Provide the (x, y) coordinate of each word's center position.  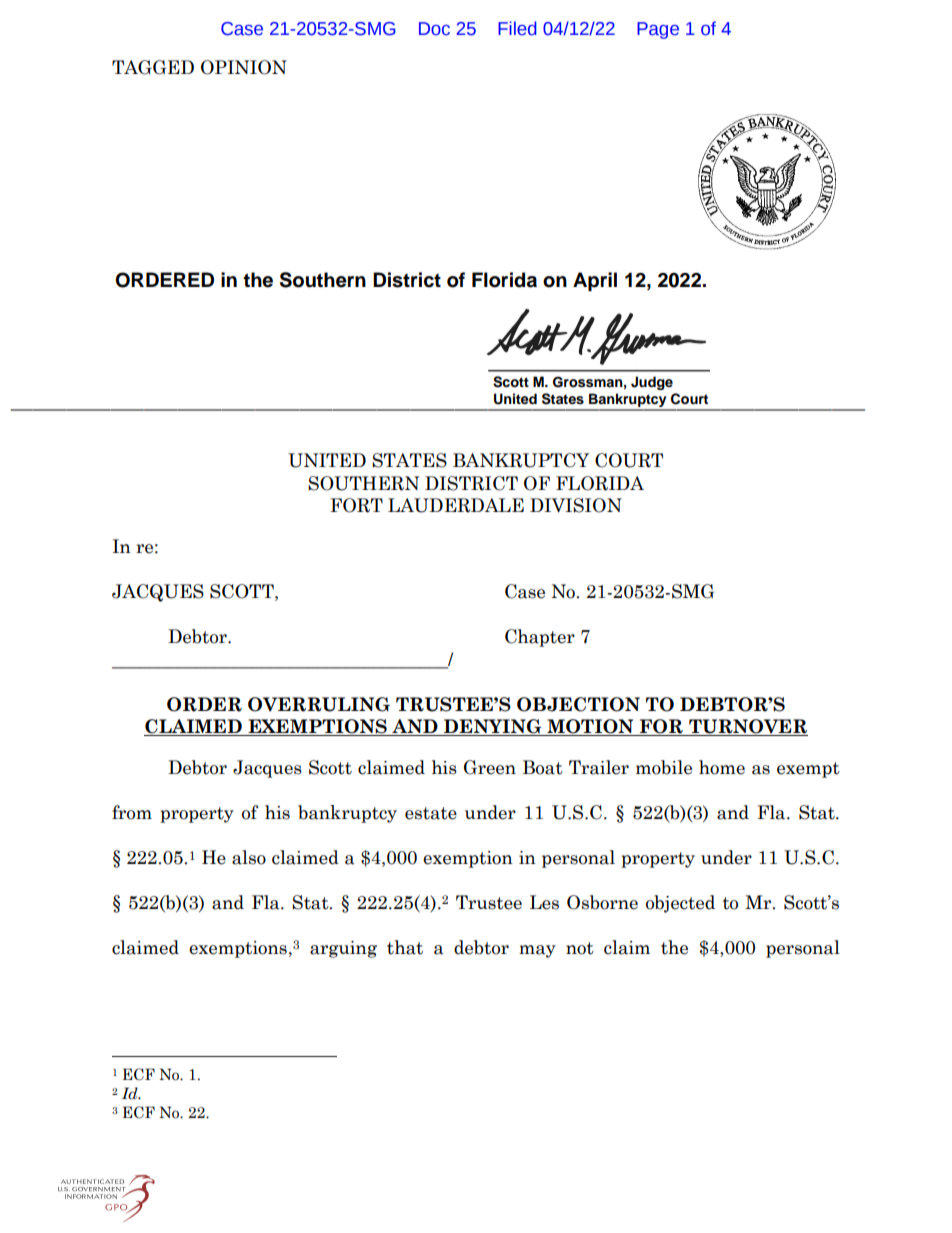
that (405, 947)
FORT (356, 505)
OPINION (244, 67)
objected (680, 904)
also (249, 857)
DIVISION (576, 505)
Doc (434, 29)
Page (658, 30)
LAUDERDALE (456, 505)
